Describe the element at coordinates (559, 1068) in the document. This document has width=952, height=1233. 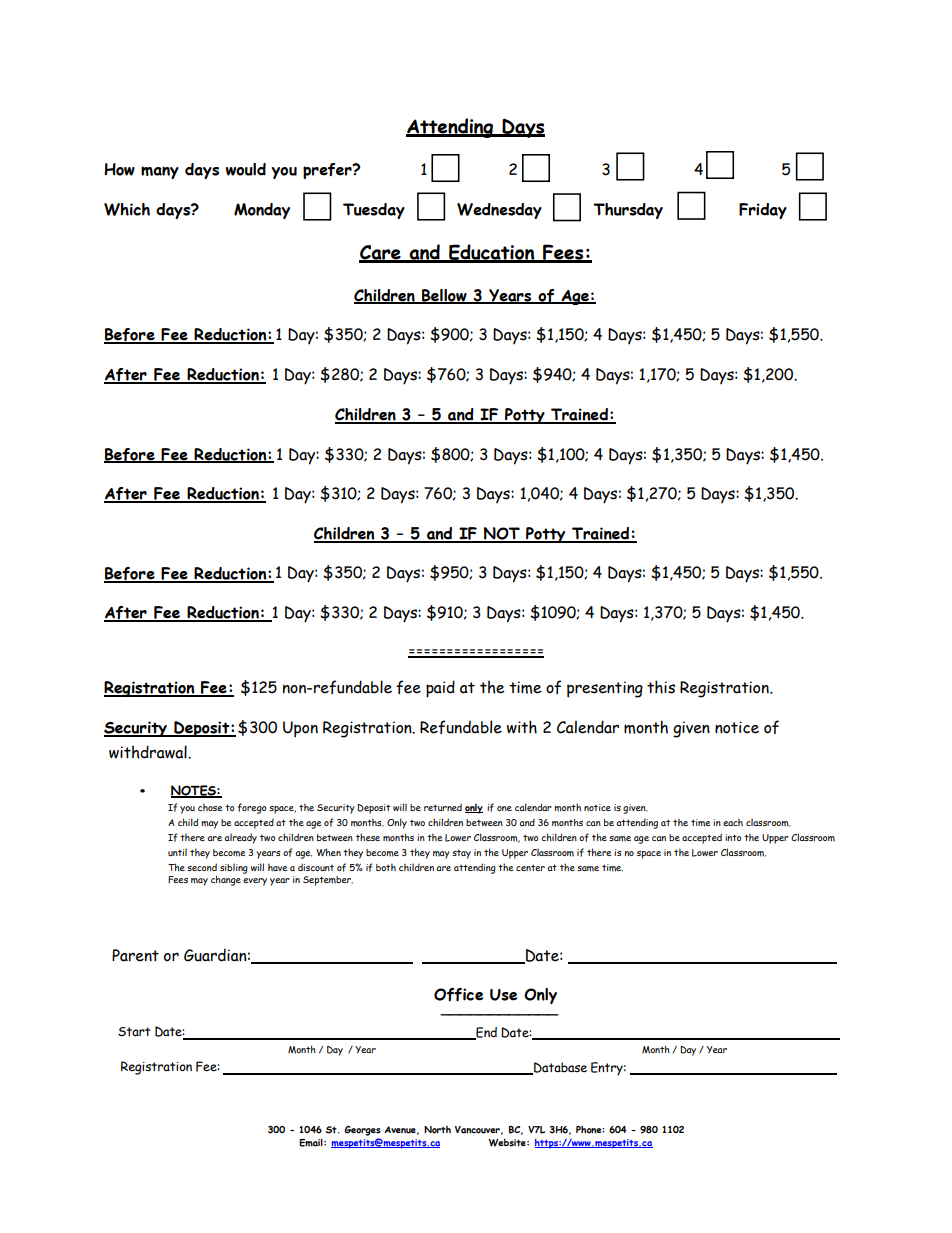
I see `Database` at that location.
